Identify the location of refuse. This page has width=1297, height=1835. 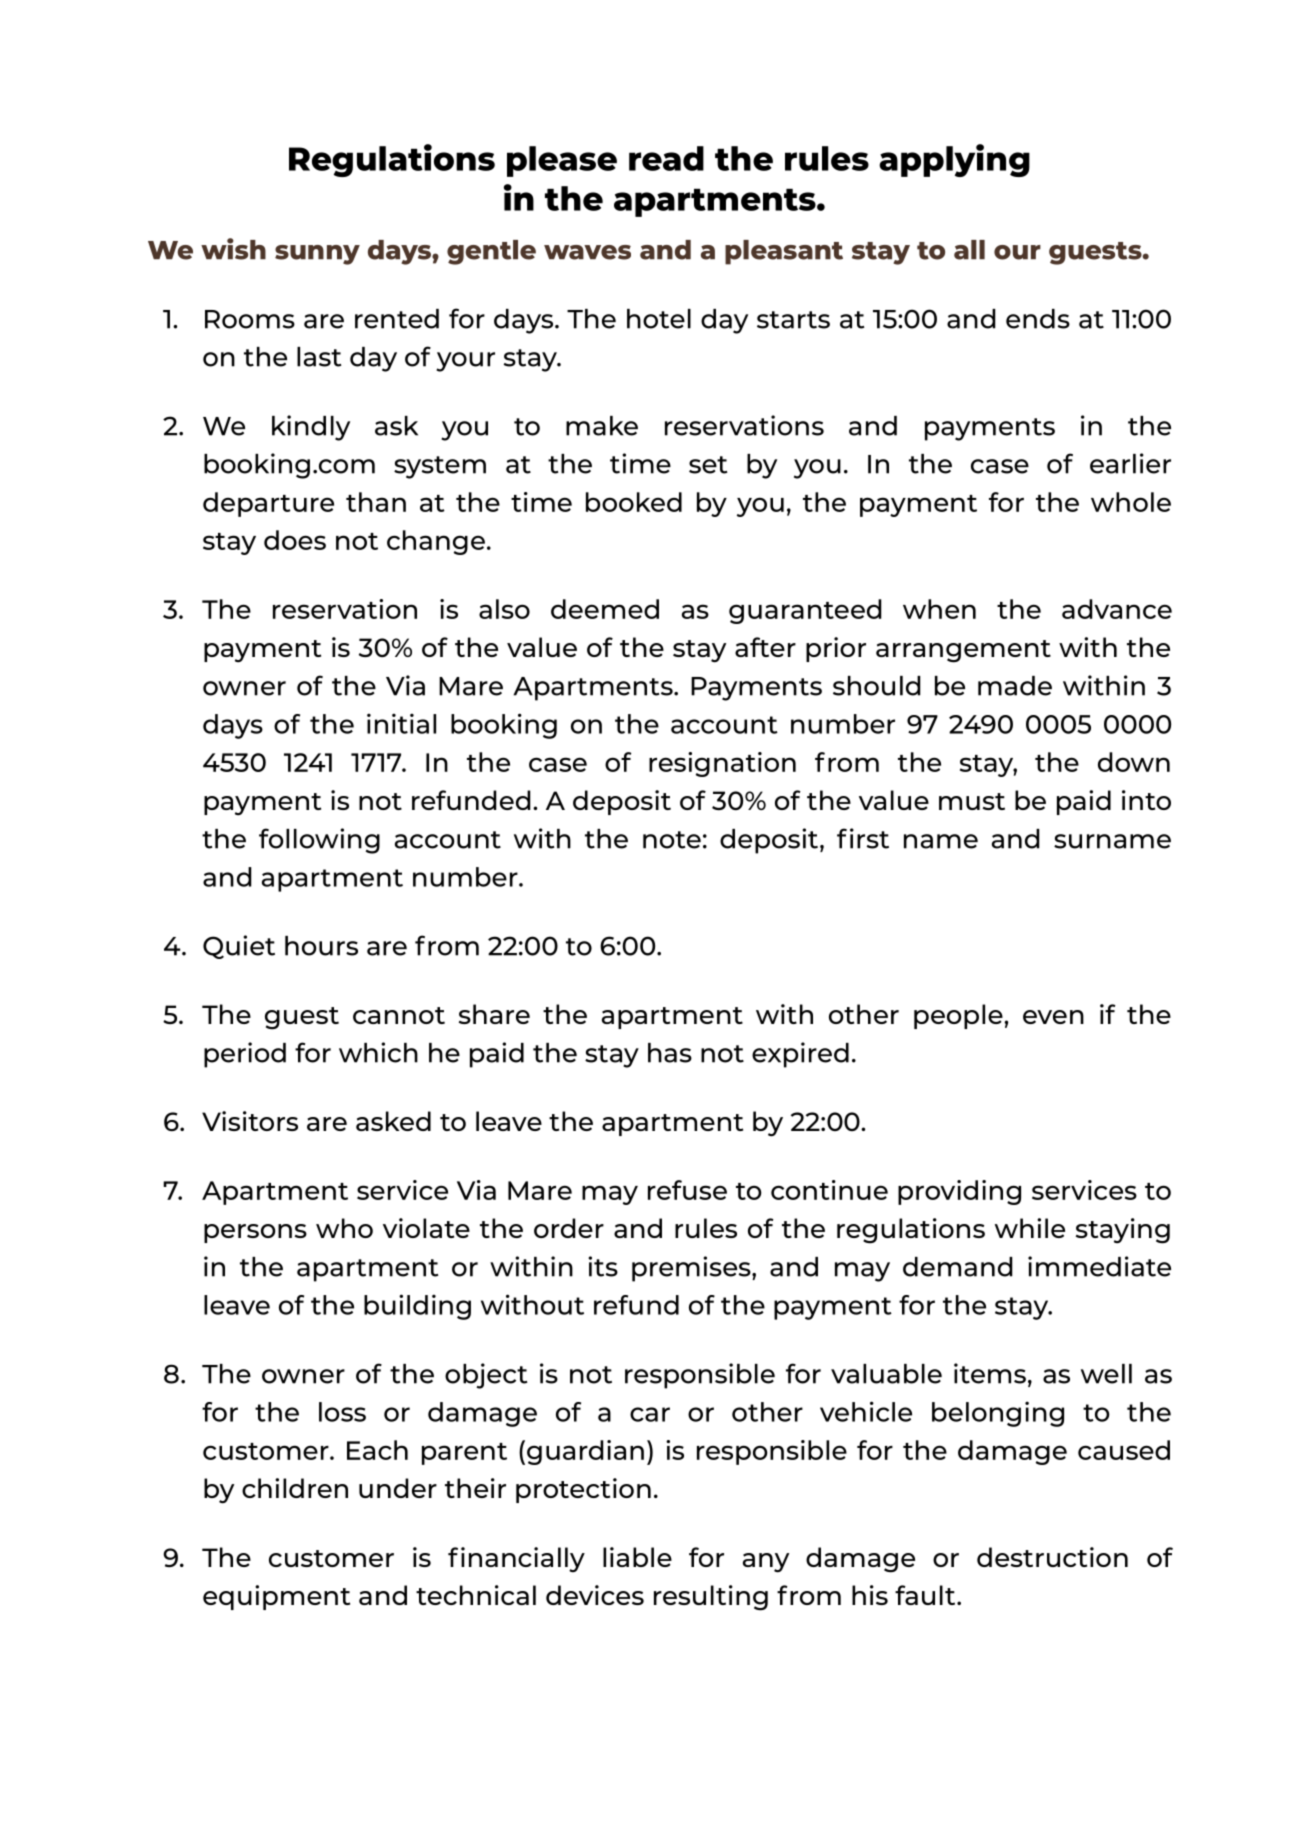
(687, 1190).
